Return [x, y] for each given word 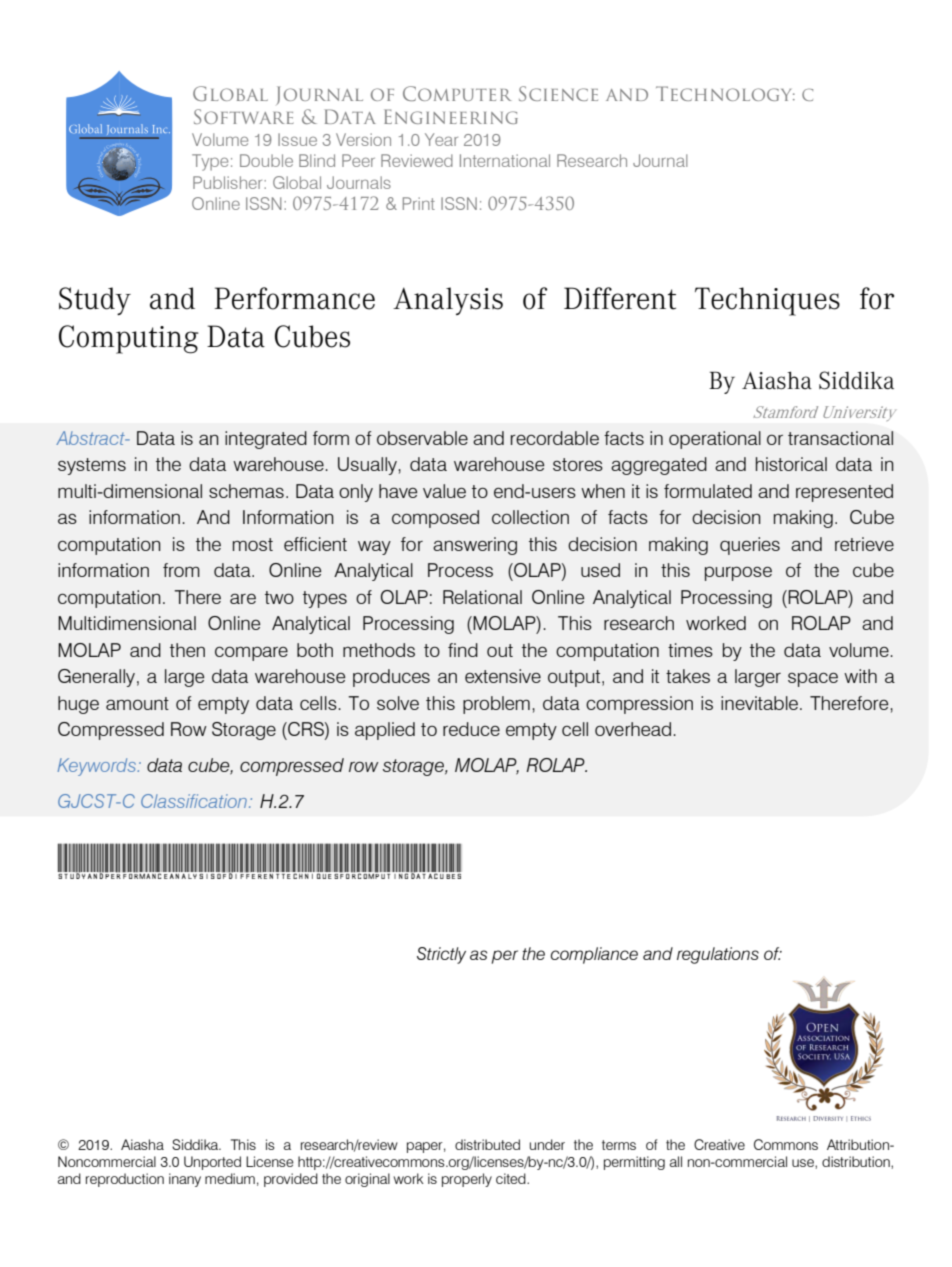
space [813, 679]
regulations [718, 955]
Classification [194, 801]
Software [244, 116]
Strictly [441, 955]
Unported [212, 1163]
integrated [266, 440]
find [463, 650]
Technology [725, 93]
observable [422, 438]
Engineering [451, 116]
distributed [487, 1144]
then [187, 650]
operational [715, 440]
